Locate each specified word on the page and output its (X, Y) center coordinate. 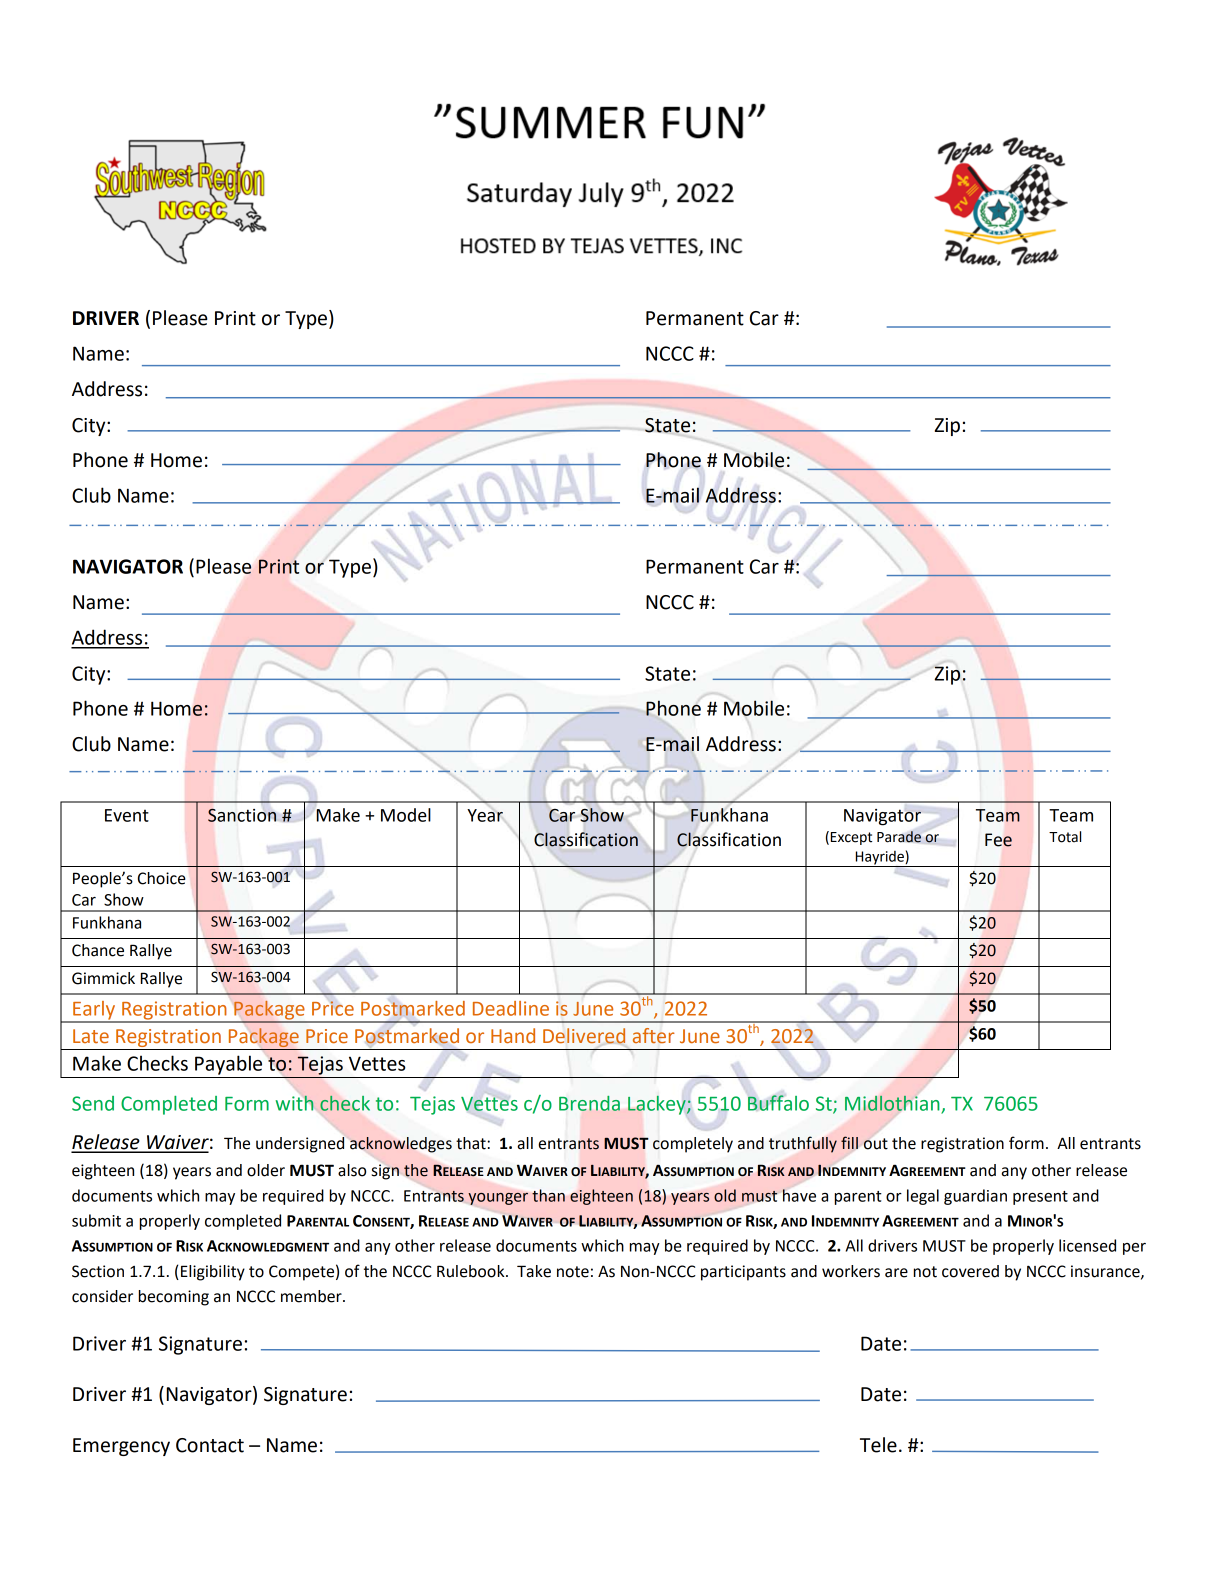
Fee (998, 840)
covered (970, 1271)
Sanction (242, 815)
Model (406, 815)
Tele (878, 1445)
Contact (210, 1445)
